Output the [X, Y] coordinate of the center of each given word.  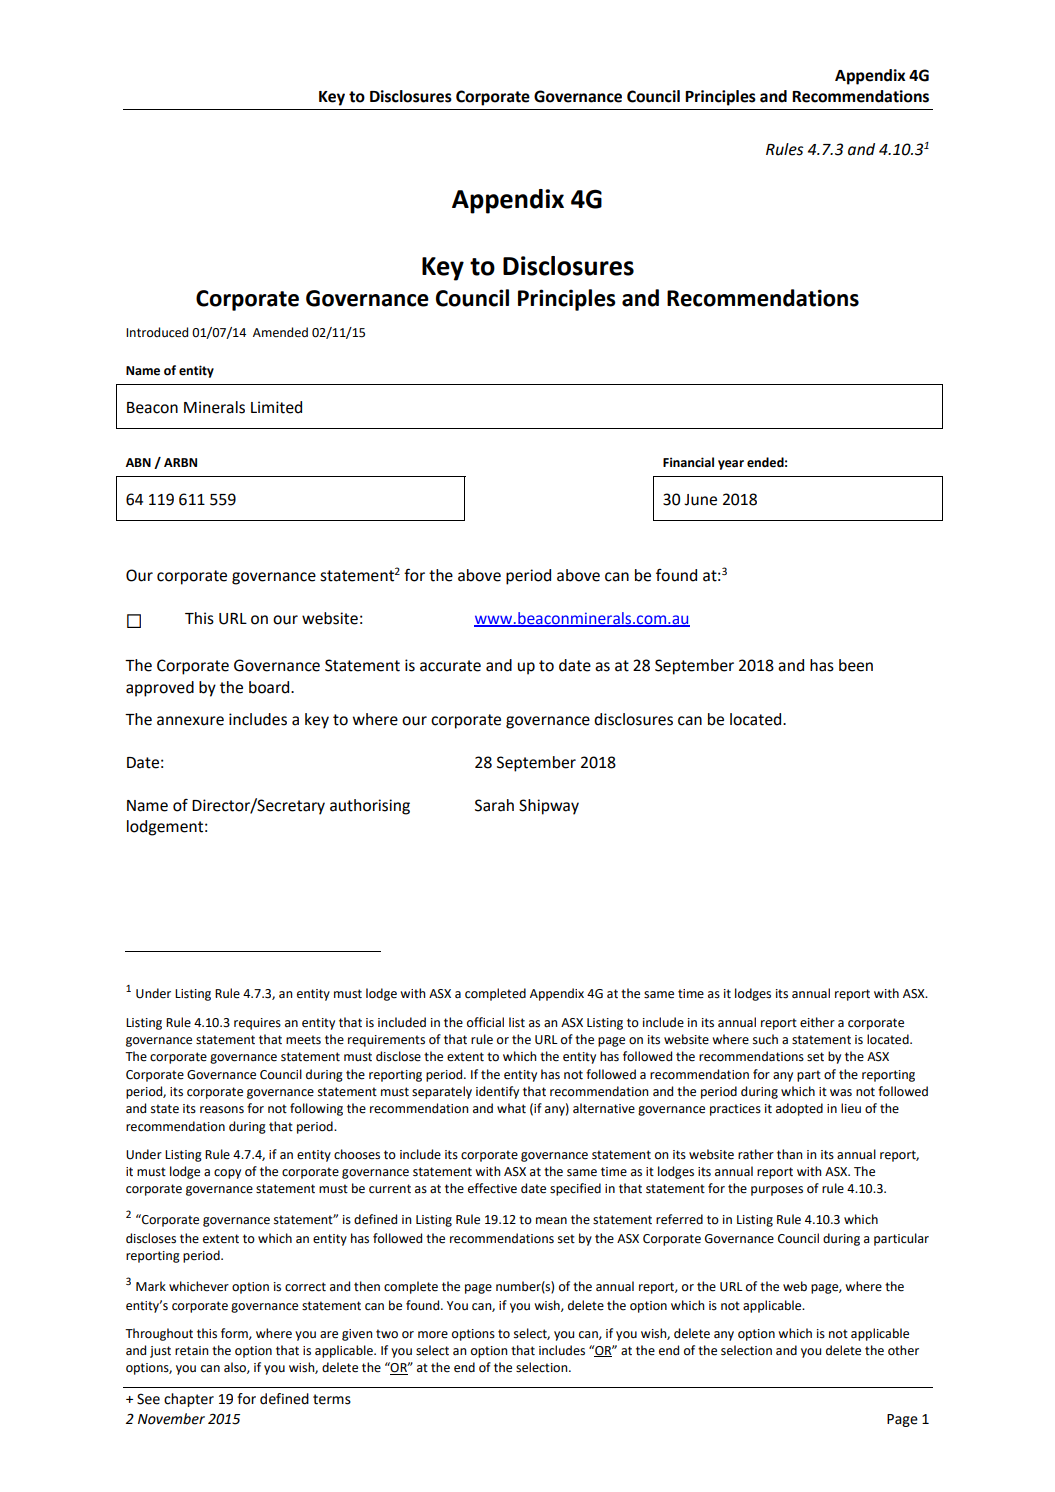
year [731, 465]
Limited [276, 407]
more [433, 1335]
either [817, 1022]
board [270, 687]
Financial [688, 462]
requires [257, 1024]
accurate [450, 666]
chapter [189, 1400]
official [485, 1022]
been [856, 665]
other [903, 1350]
